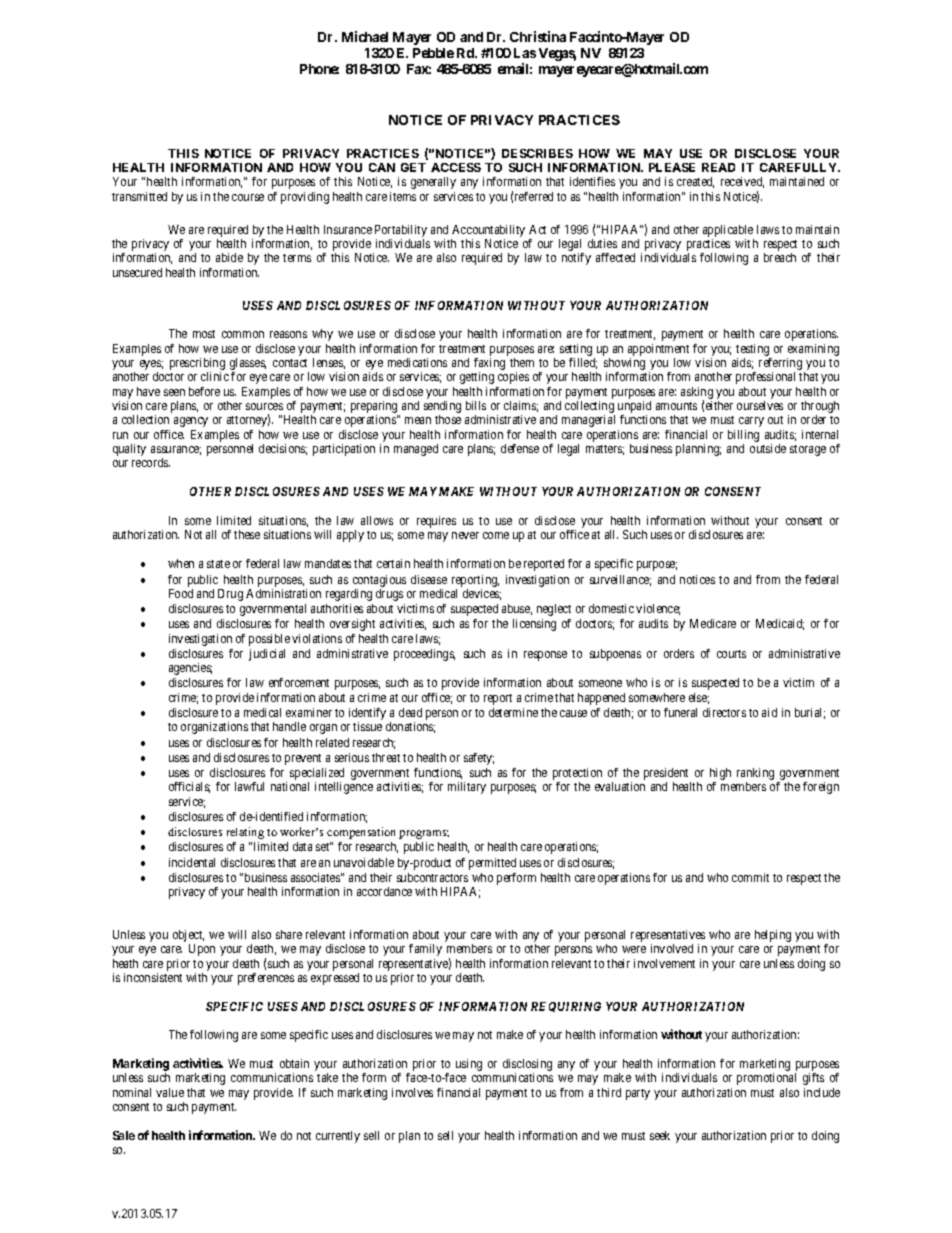 This screenshot has height=1233, width=952. Describe the element at coordinates (469, 1065) in the screenshot. I see `using` at that location.
